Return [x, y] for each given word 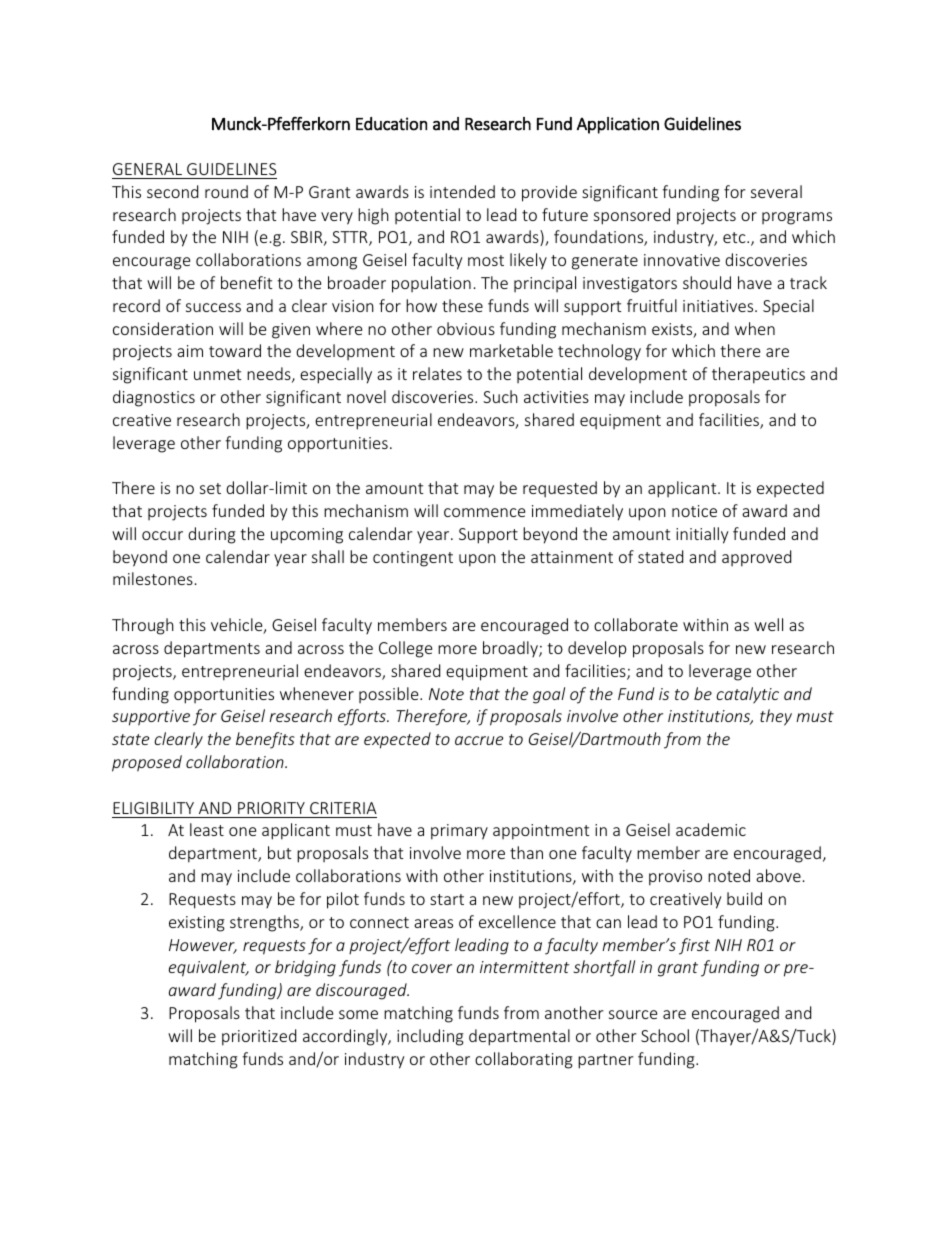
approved [756, 558]
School [665, 1035]
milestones [153, 578]
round [226, 191]
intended [462, 191]
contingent [413, 559]
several [776, 191]
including [430, 1037]
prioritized [259, 1037]
